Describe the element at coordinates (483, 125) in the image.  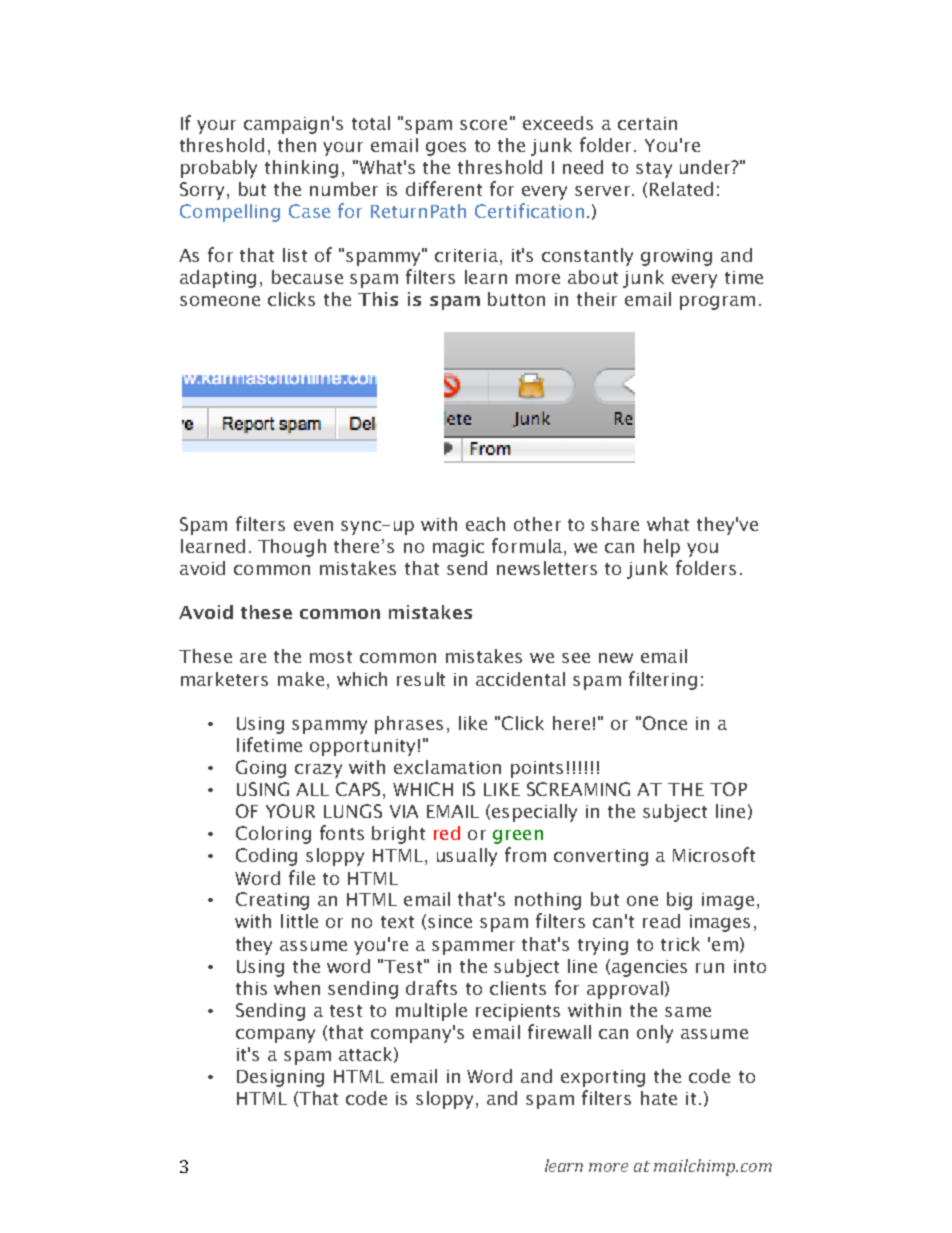
I see `score` at that location.
